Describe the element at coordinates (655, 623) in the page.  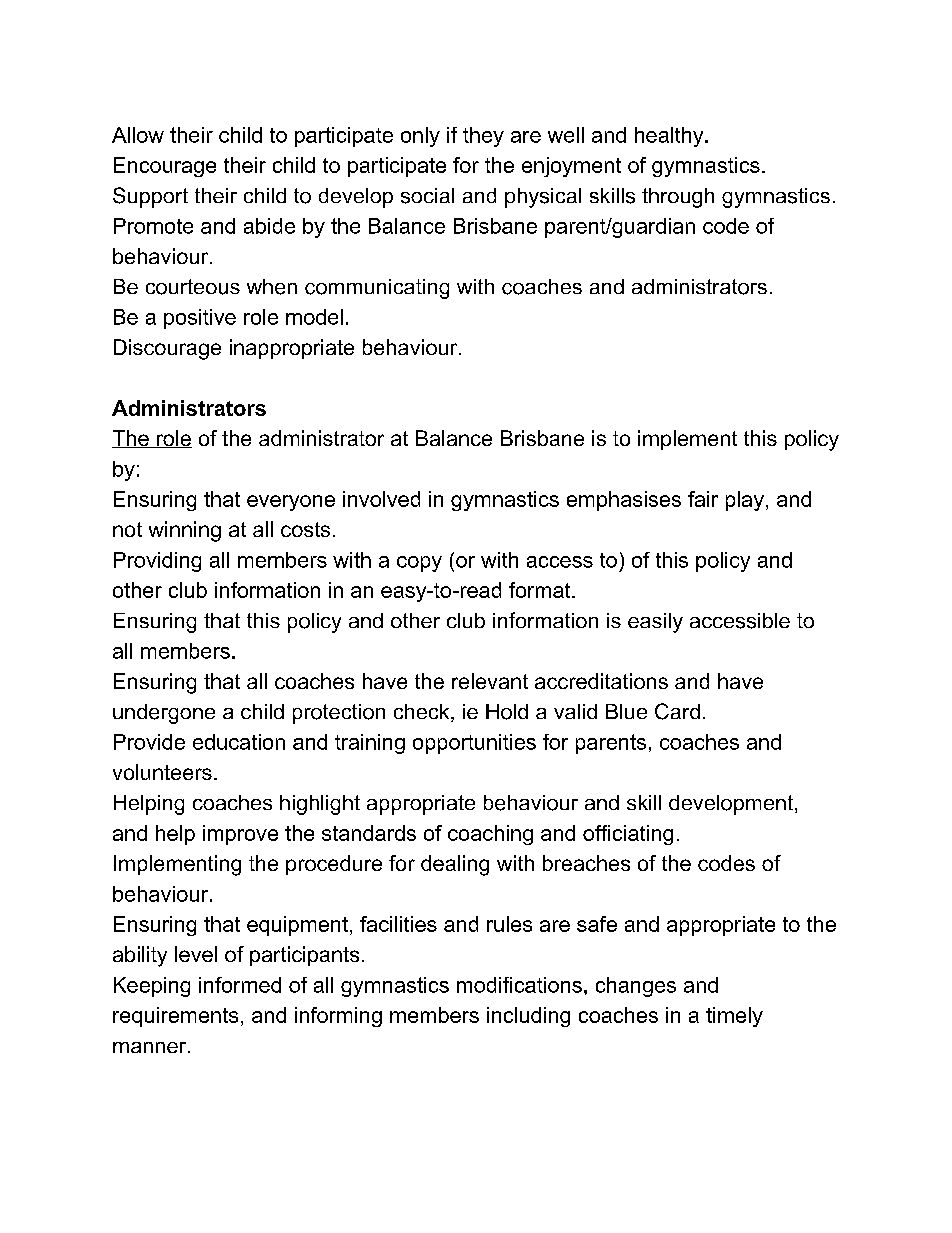
I see `easily` at that location.
